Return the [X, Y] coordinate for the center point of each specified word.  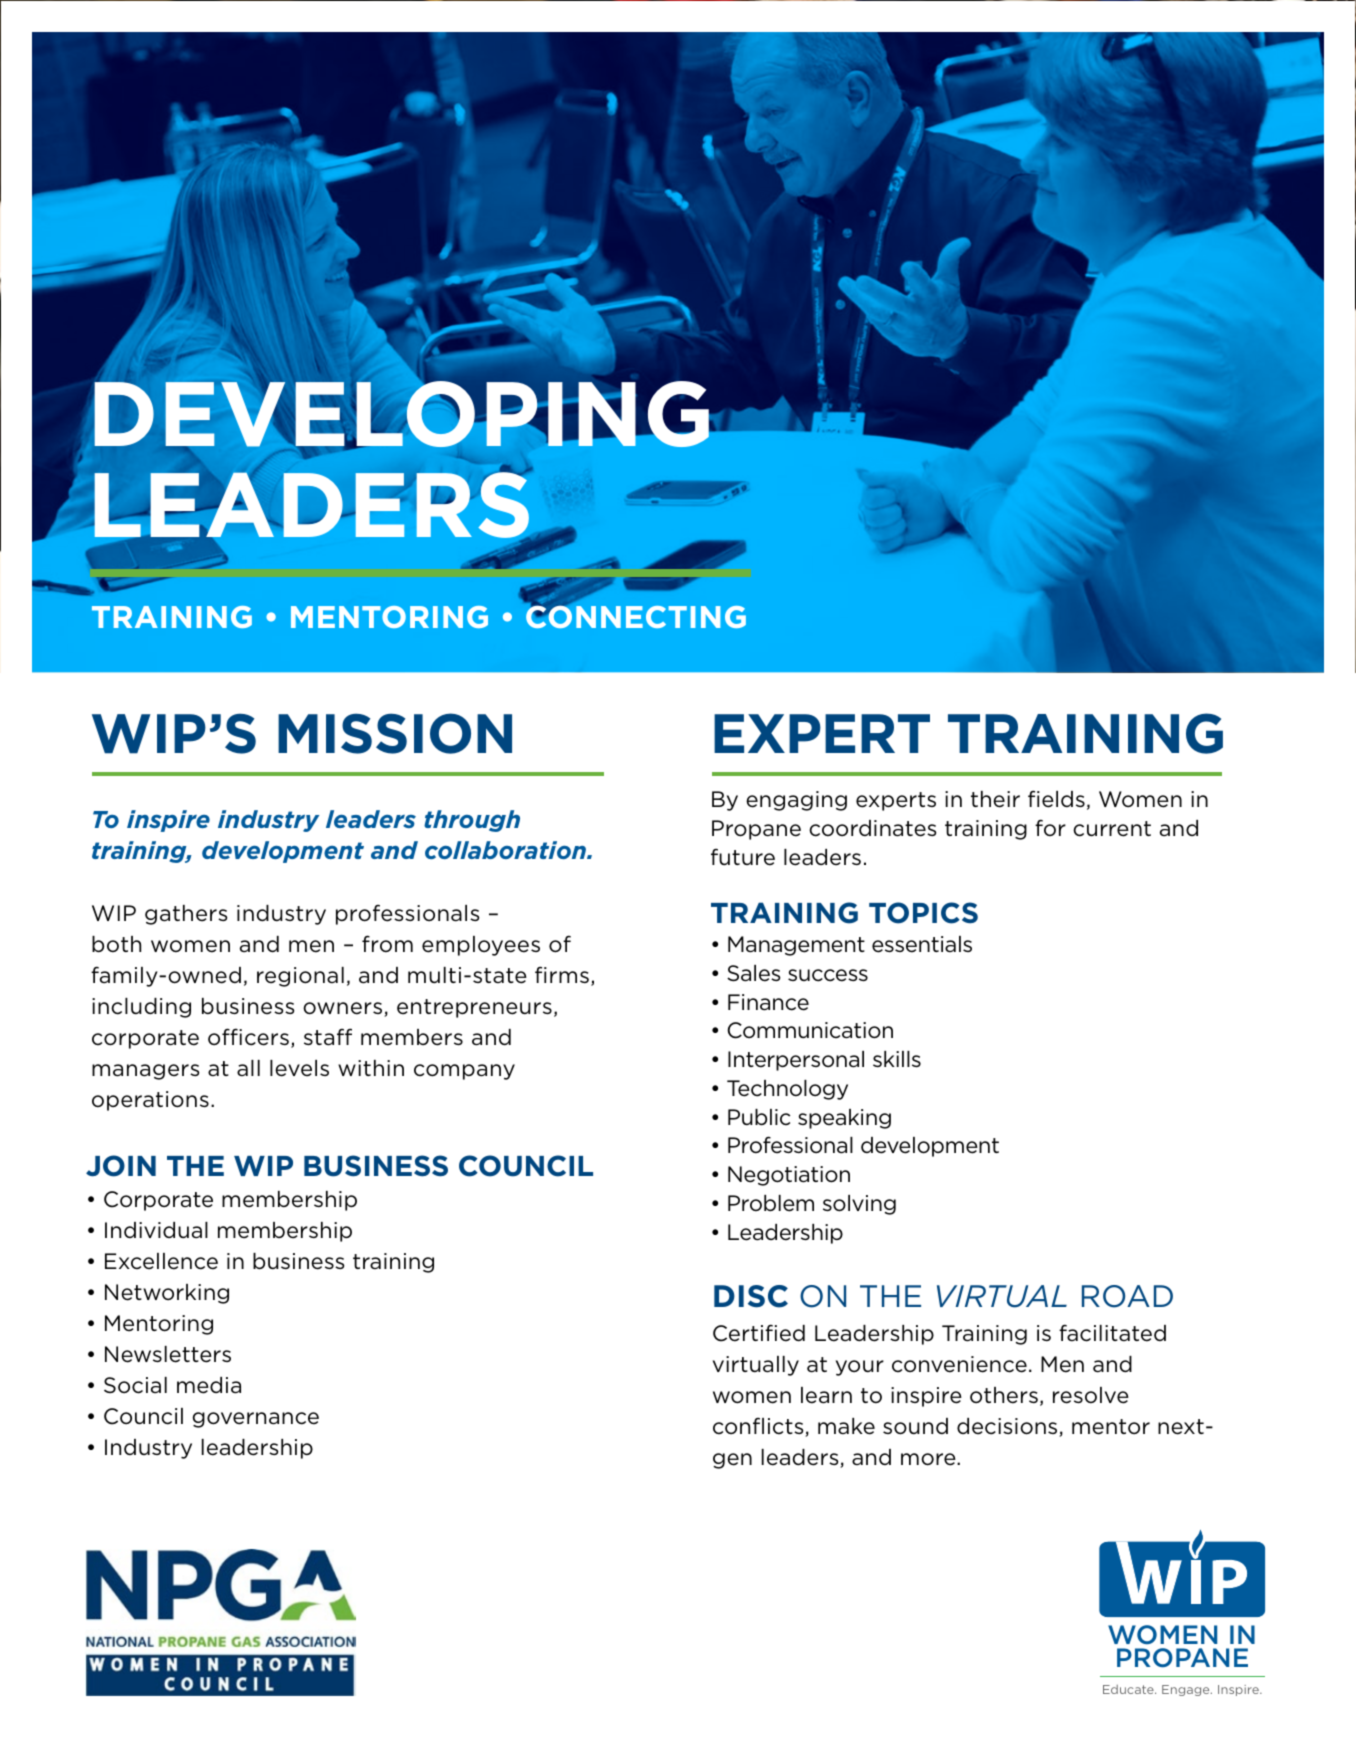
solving [859, 1205]
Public [759, 1117]
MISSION [395, 733]
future [743, 857]
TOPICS [923, 913]
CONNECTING [636, 616]
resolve [1091, 1395]
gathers [186, 915]
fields [1056, 799]
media [209, 1385]
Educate [1129, 1689]
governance [255, 1420]
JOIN [121, 1166]
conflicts [759, 1427]
